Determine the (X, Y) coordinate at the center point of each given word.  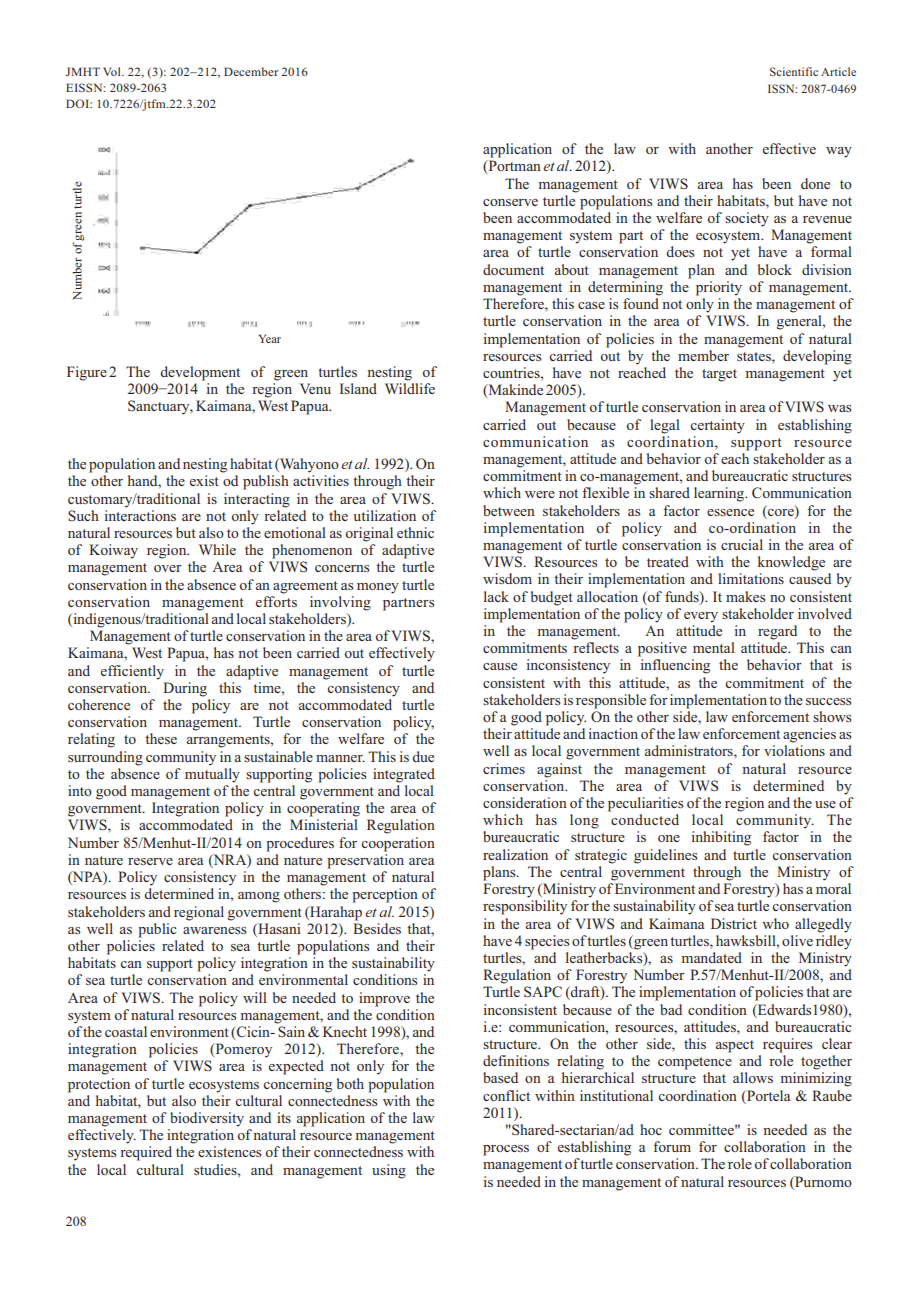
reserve (150, 861)
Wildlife (410, 388)
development (200, 373)
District (734, 923)
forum (672, 1146)
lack (496, 596)
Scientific (794, 71)
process (506, 1150)
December (251, 71)
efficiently (132, 672)
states (755, 356)
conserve (510, 202)
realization (515, 854)
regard (777, 632)
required (146, 1153)
